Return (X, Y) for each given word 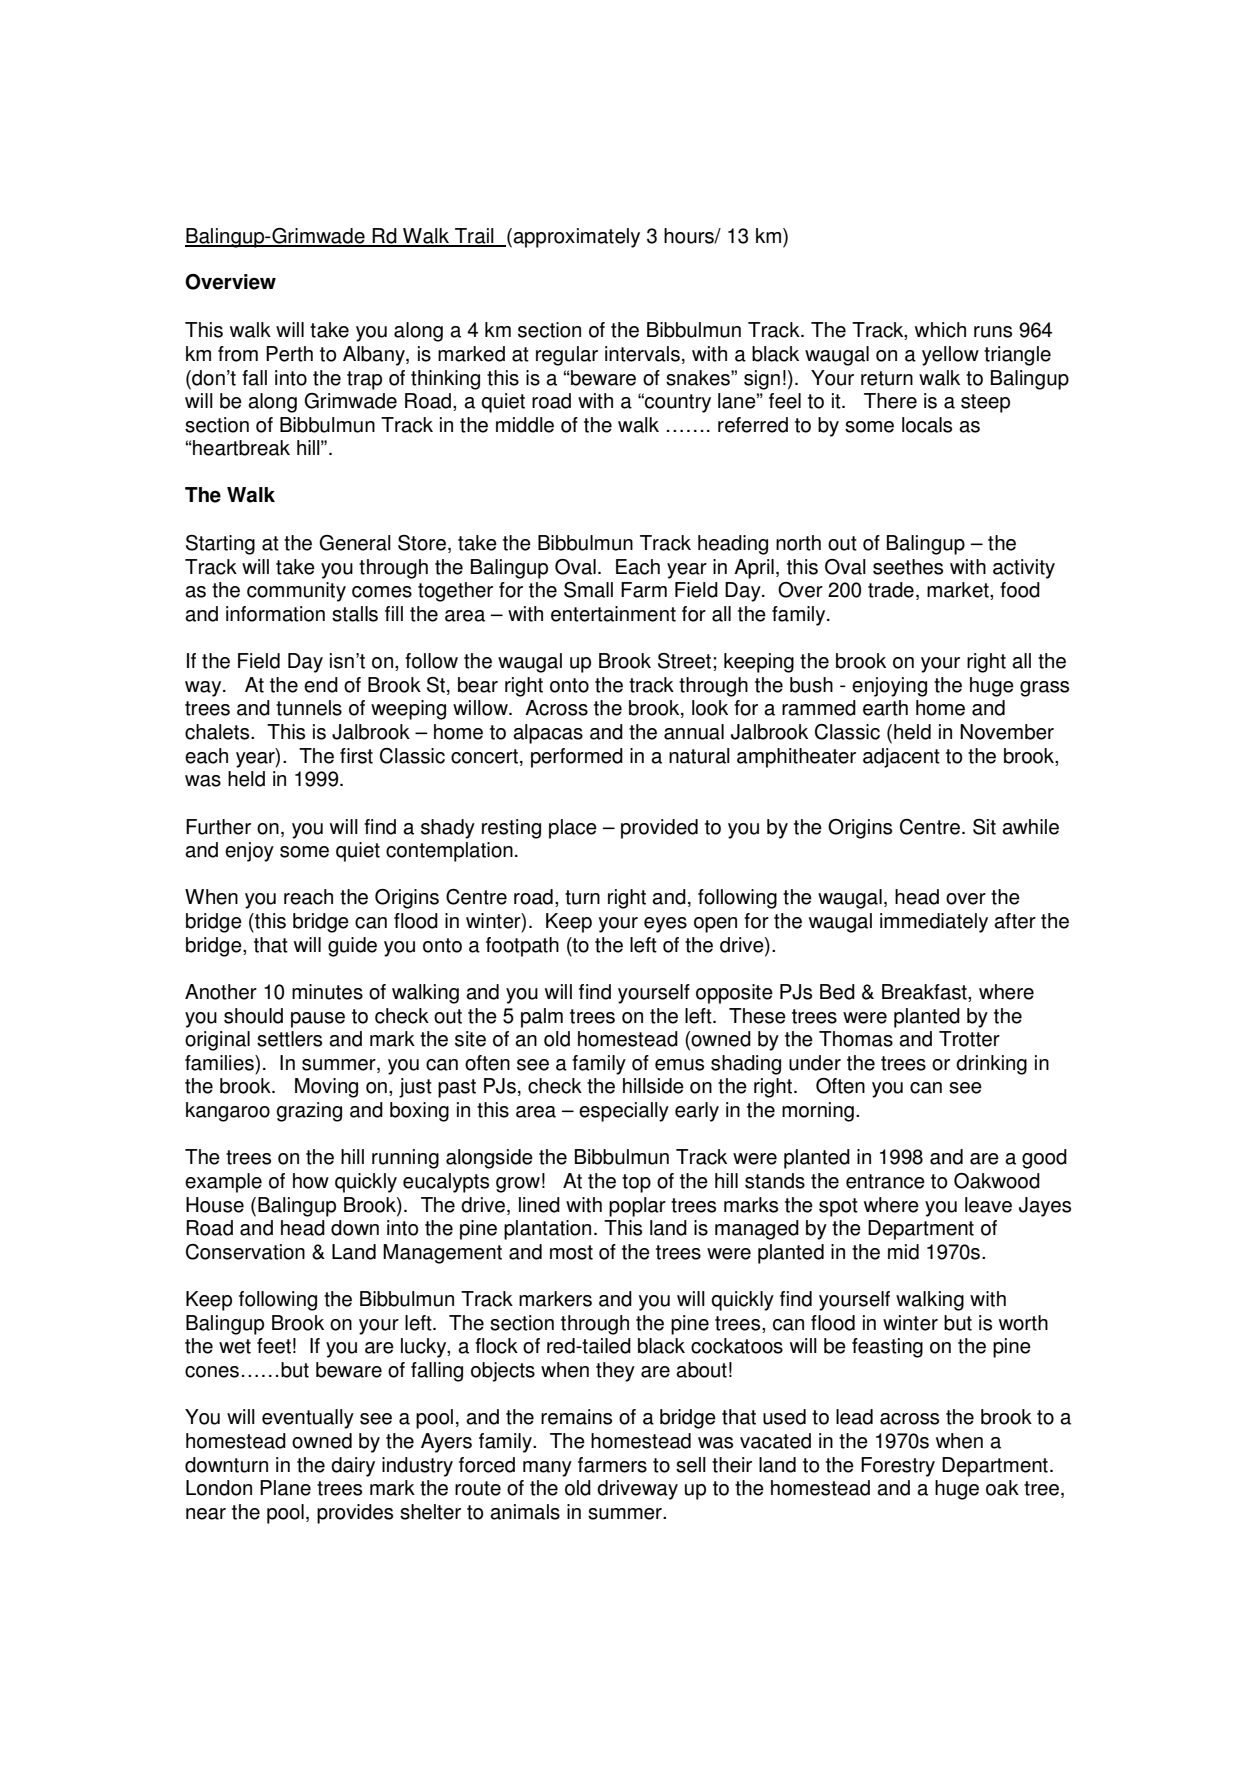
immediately (934, 923)
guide (352, 947)
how (311, 1181)
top (636, 1183)
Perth (289, 354)
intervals (642, 354)
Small (588, 590)
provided (659, 829)
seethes (908, 567)
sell (691, 1465)
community (296, 592)
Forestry (898, 1467)
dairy (353, 1467)
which (940, 330)
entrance (885, 1181)
